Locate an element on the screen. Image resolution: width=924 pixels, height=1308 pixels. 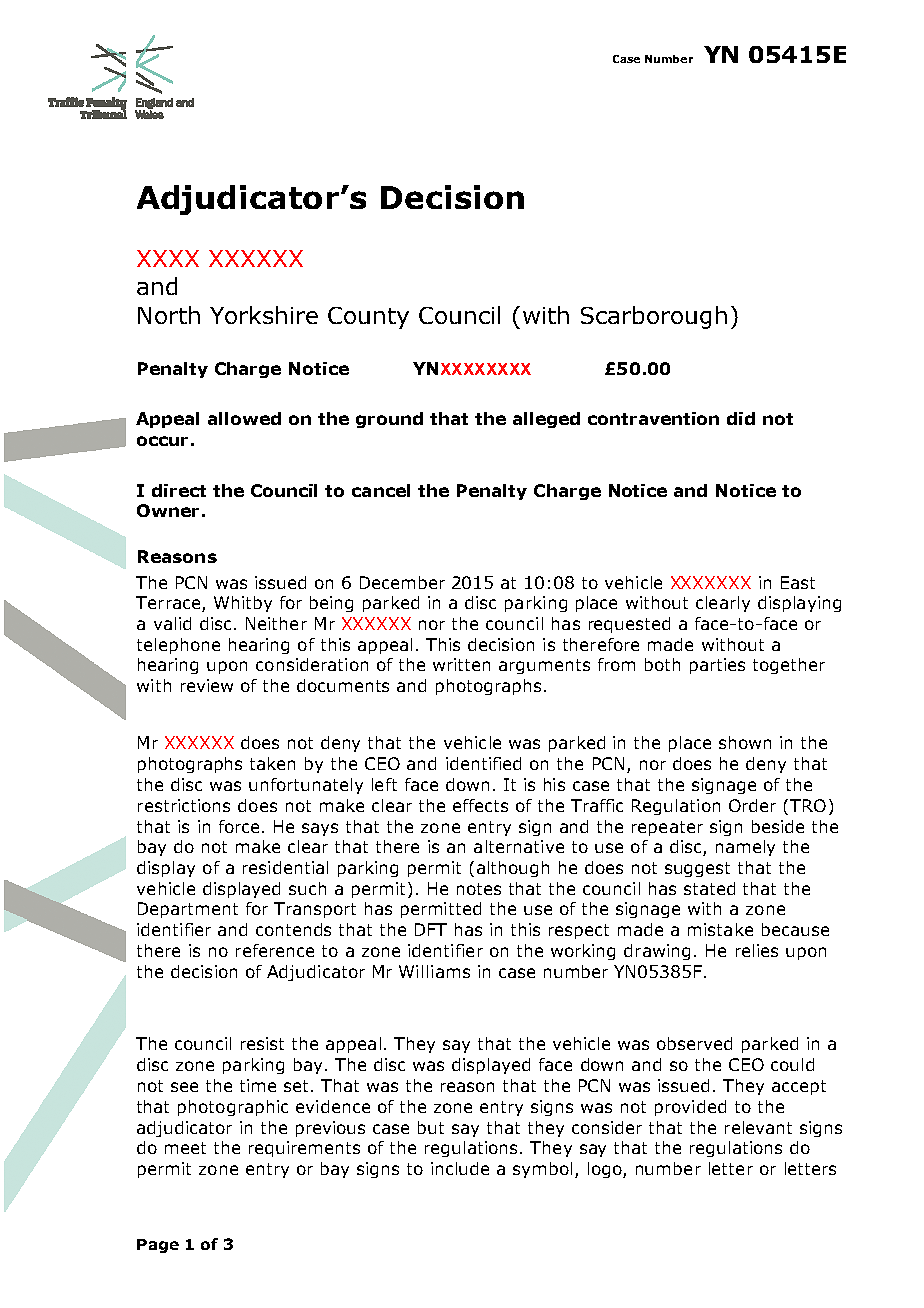
taken is located at coordinates (272, 763).
